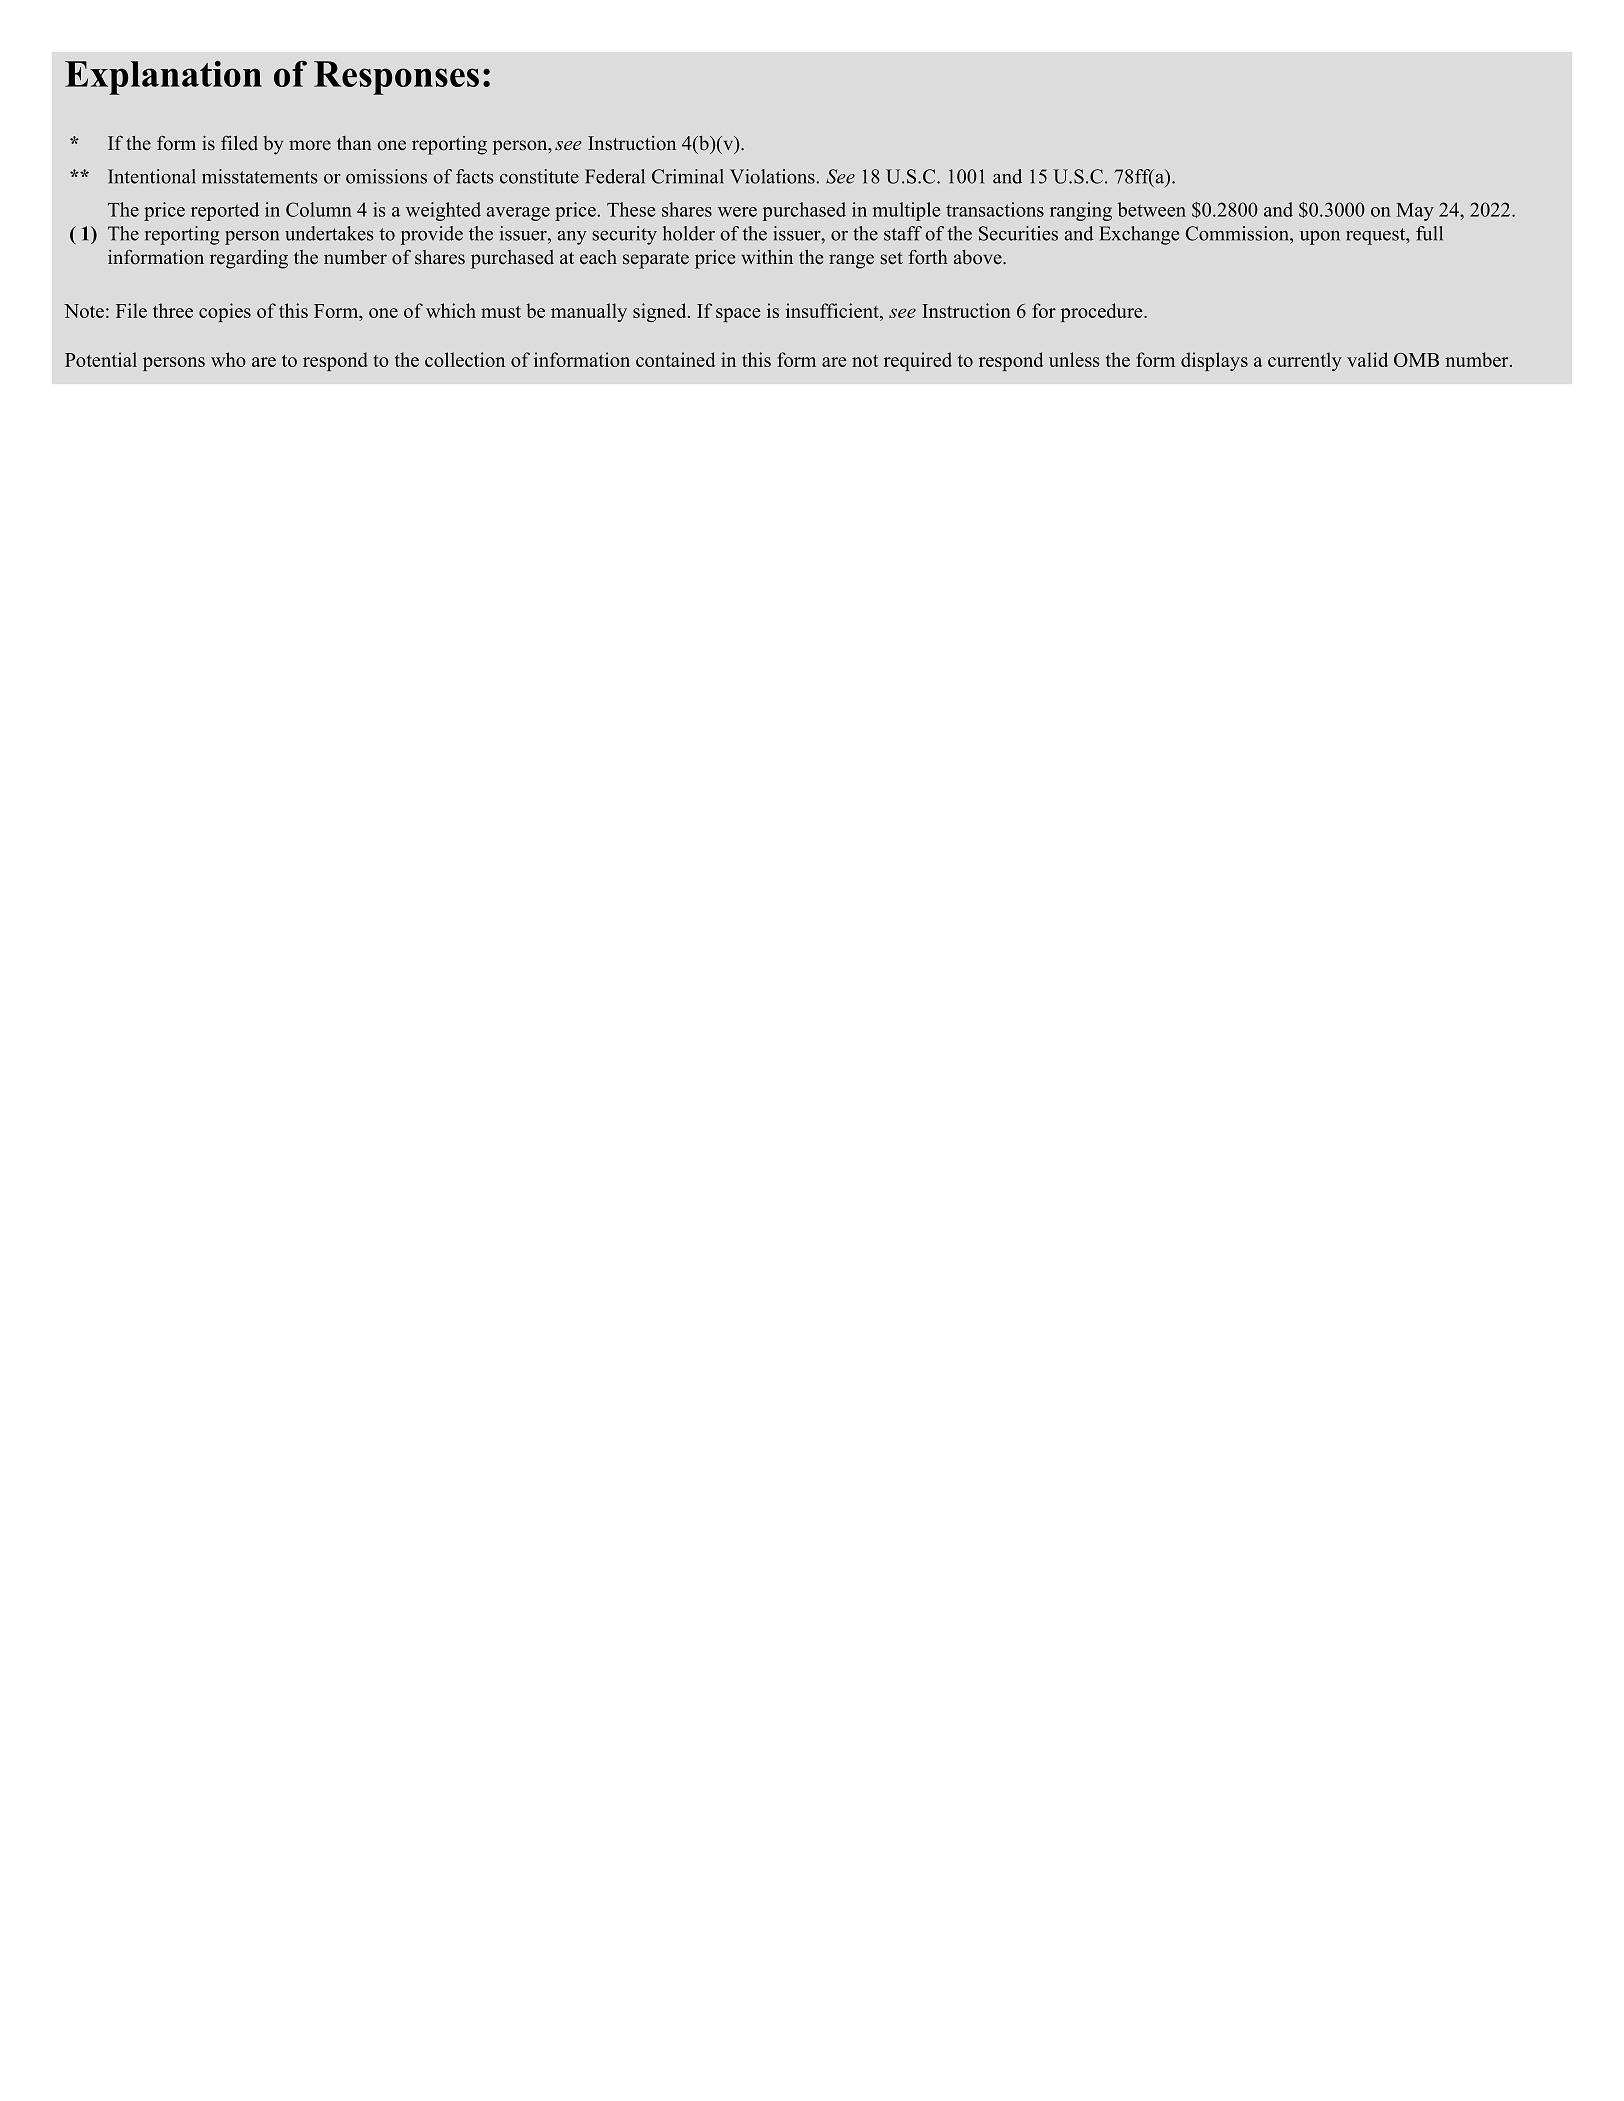  What do you see at coordinates (1103, 312) in the screenshot?
I see `procedure` at bounding box center [1103, 312].
